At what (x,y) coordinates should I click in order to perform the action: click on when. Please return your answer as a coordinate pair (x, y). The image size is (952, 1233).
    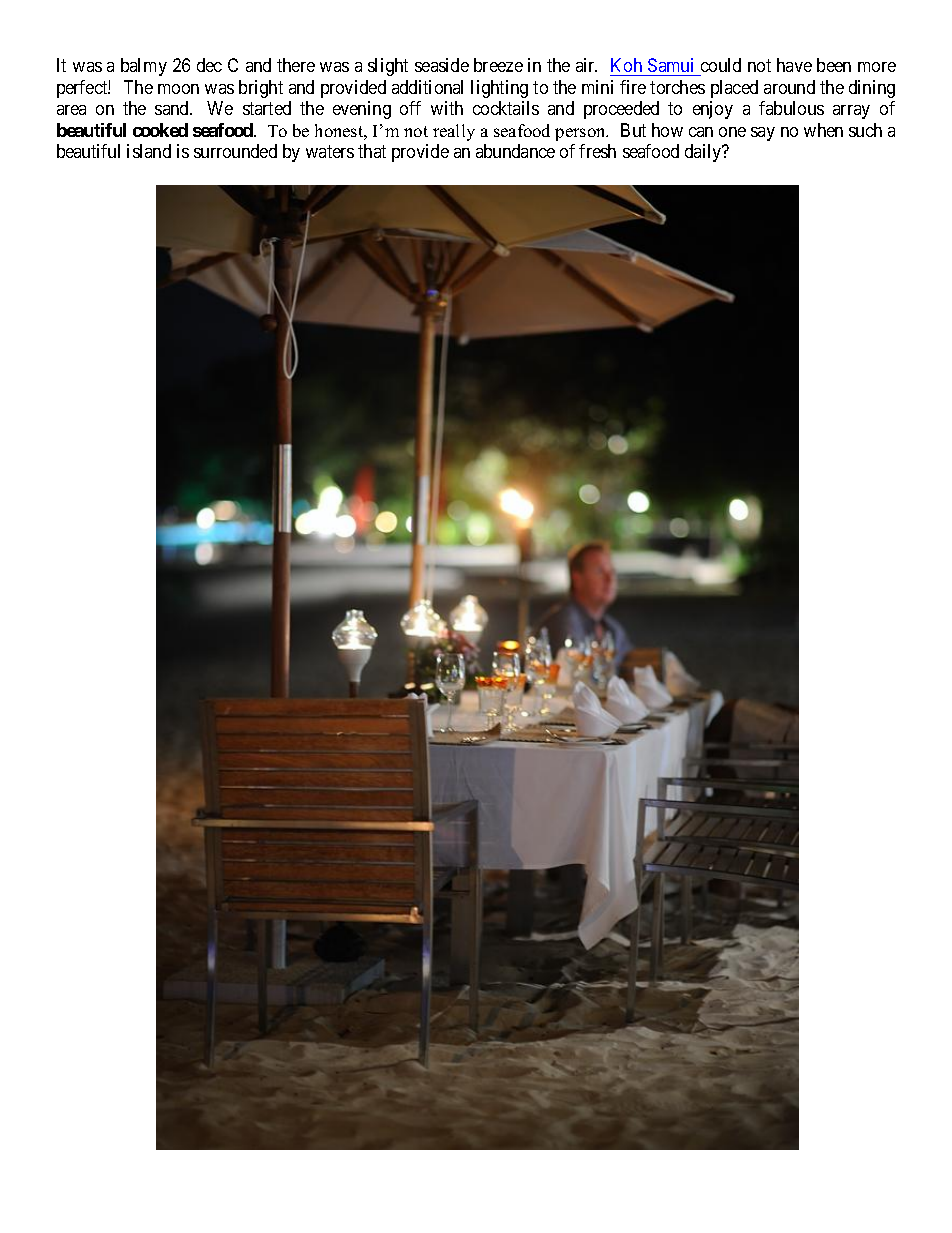
    Looking at the image, I should click on (823, 130).
